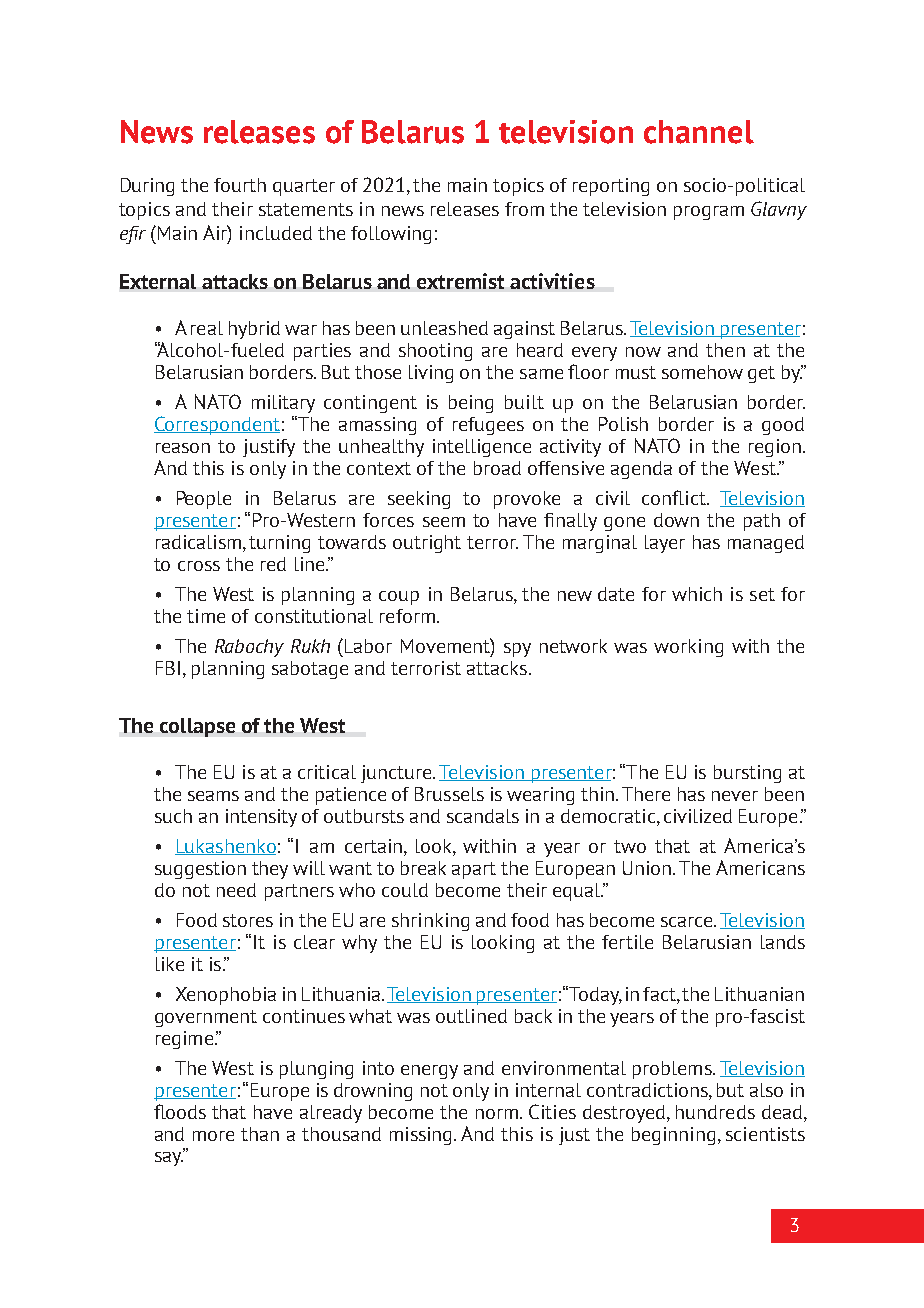  Describe the element at coordinates (517, 650) in the document. I see `spy` at that location.
